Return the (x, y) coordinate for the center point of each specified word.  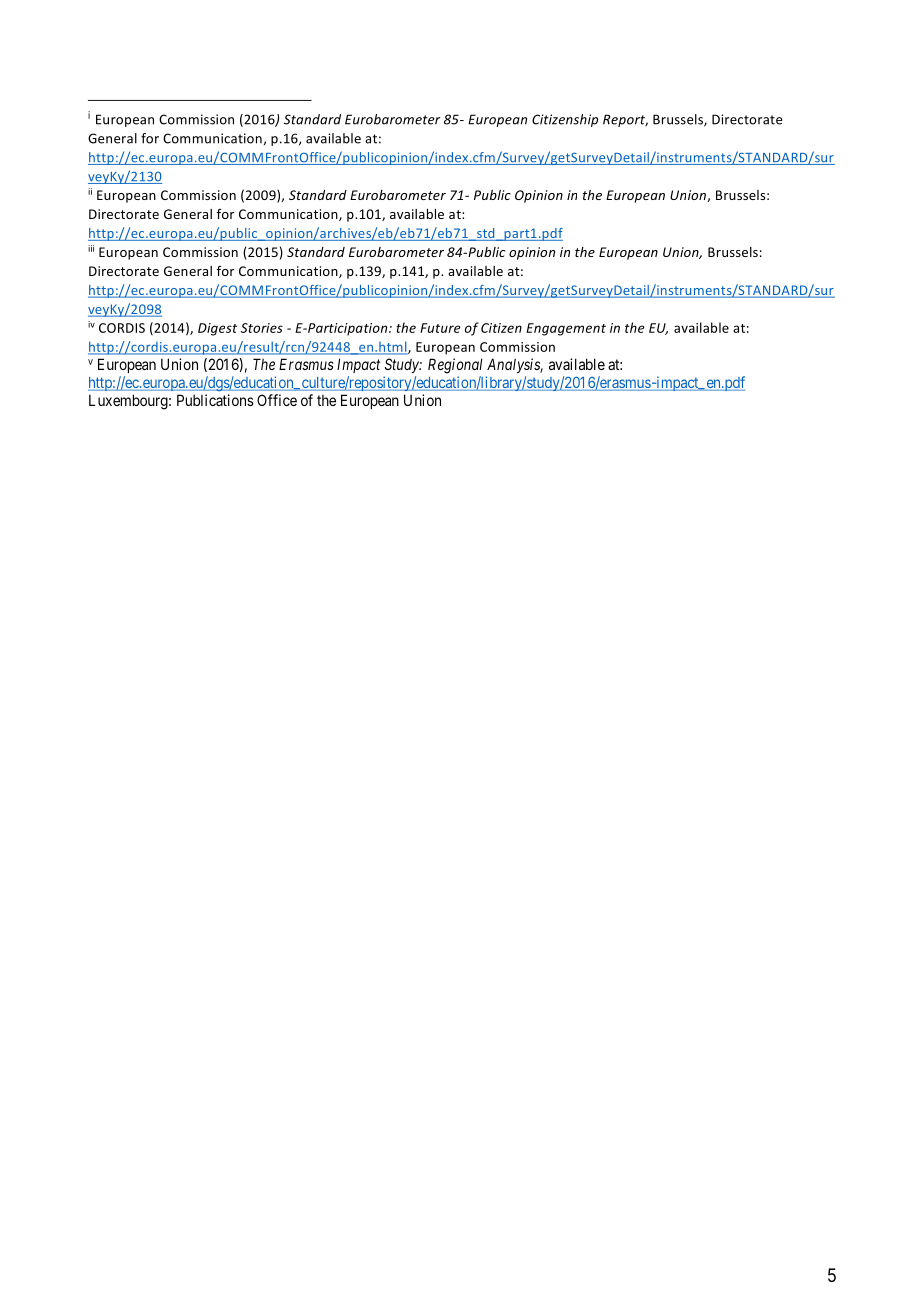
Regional (455, 366)
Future (440, 328)
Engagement (566, 329)
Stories (262, 328)
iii (91, 248)
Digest (217, 329)
